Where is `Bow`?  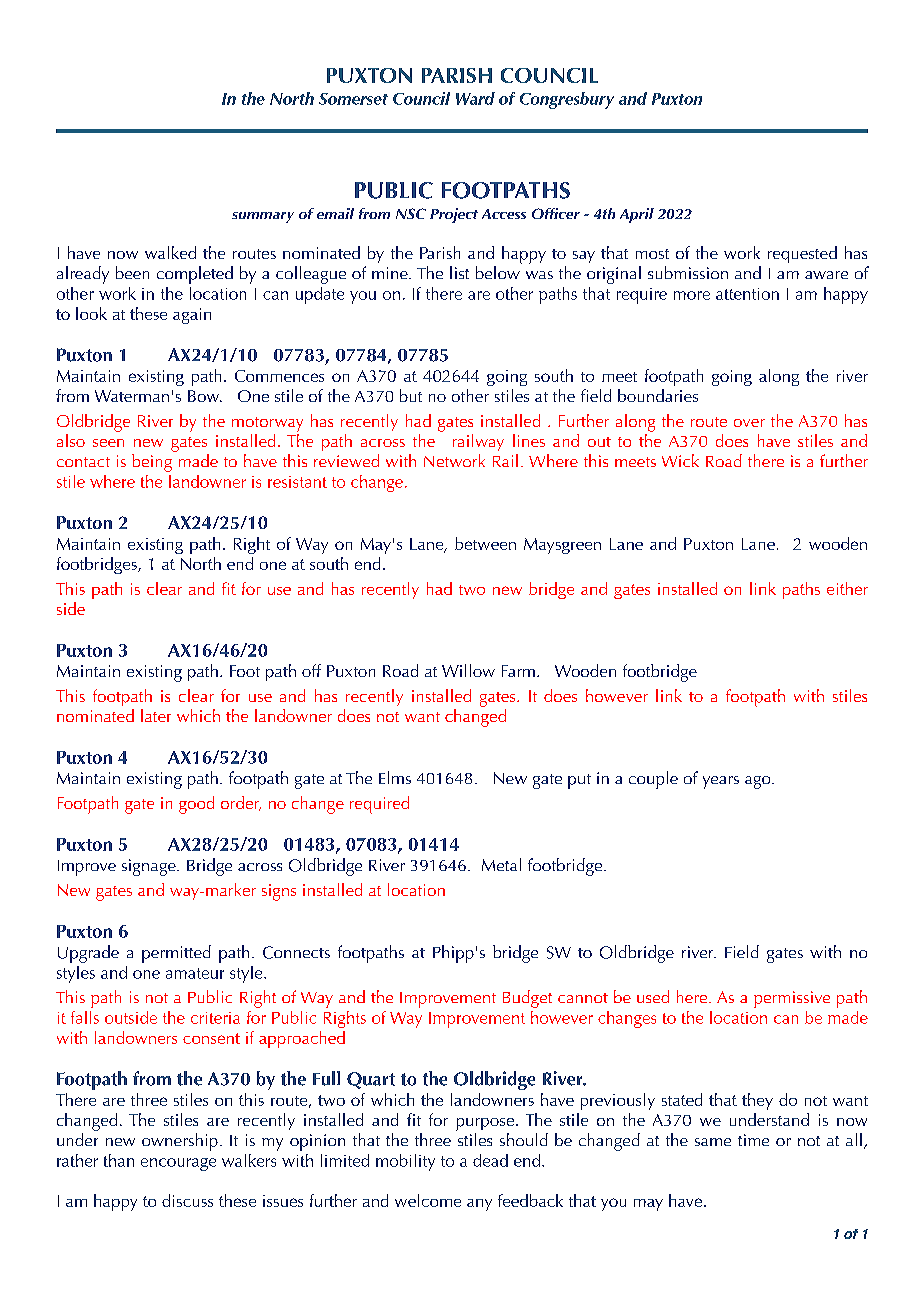
Bow is located at coordinates (205, 396).
